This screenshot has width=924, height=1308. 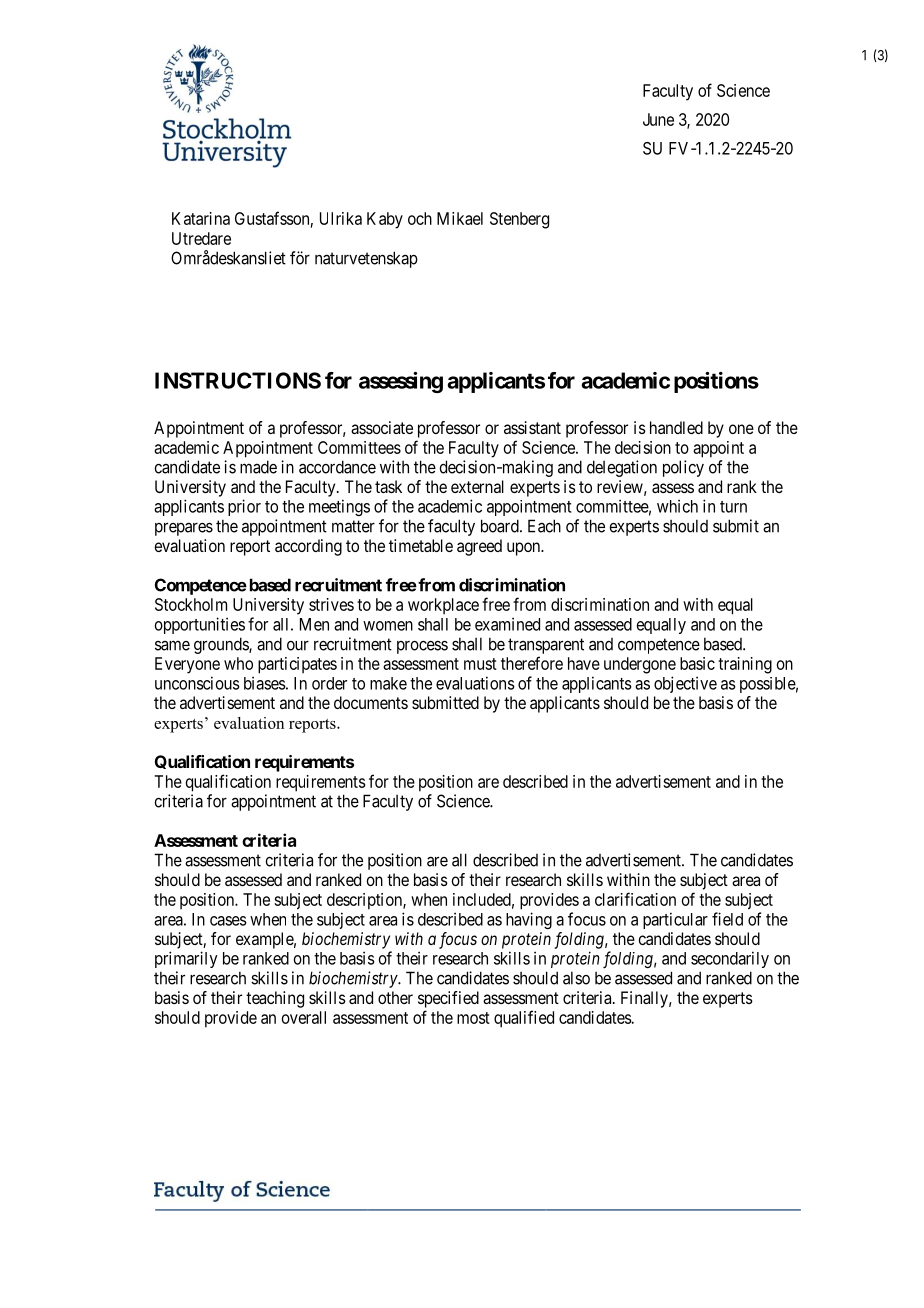 I want to click on biases, so click(x=265, y=683).
